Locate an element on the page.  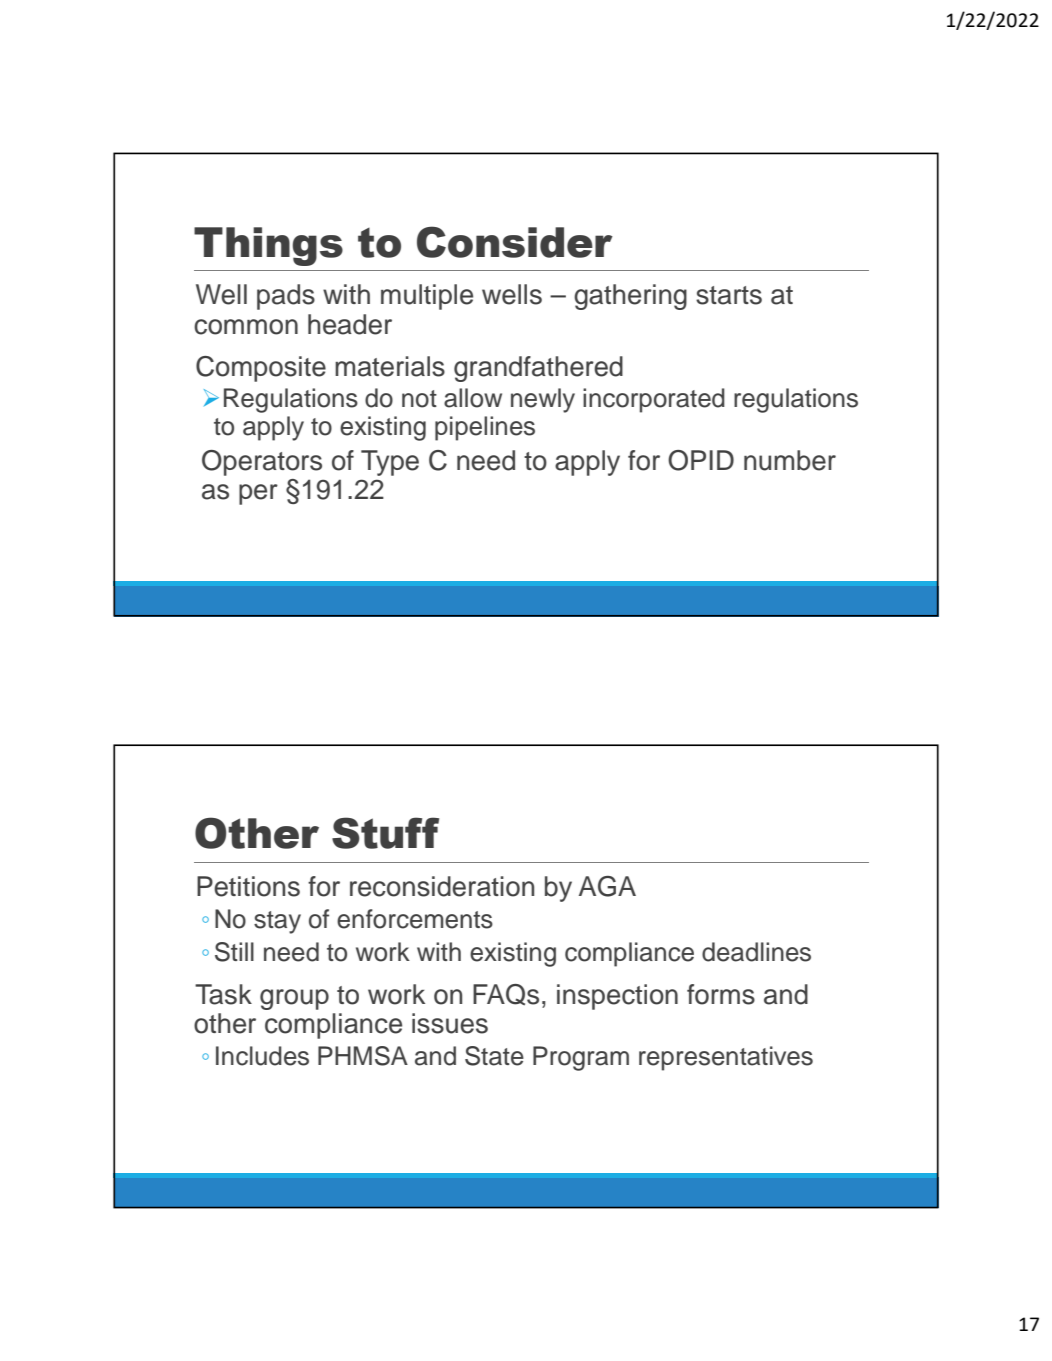
group is located at coordinates (294, 999).
